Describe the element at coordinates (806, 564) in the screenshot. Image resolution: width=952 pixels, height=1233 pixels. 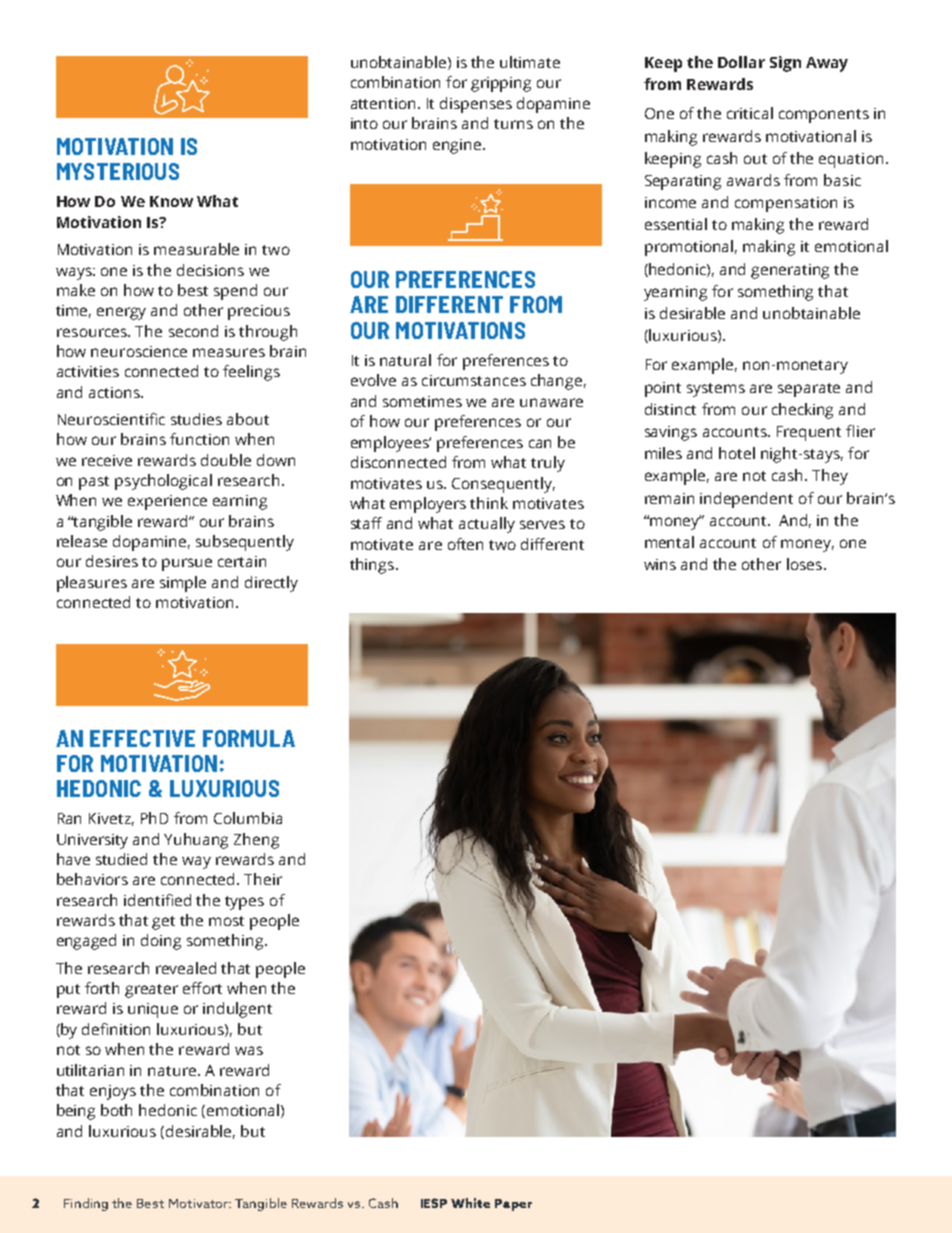
I see `loses` at that location.
